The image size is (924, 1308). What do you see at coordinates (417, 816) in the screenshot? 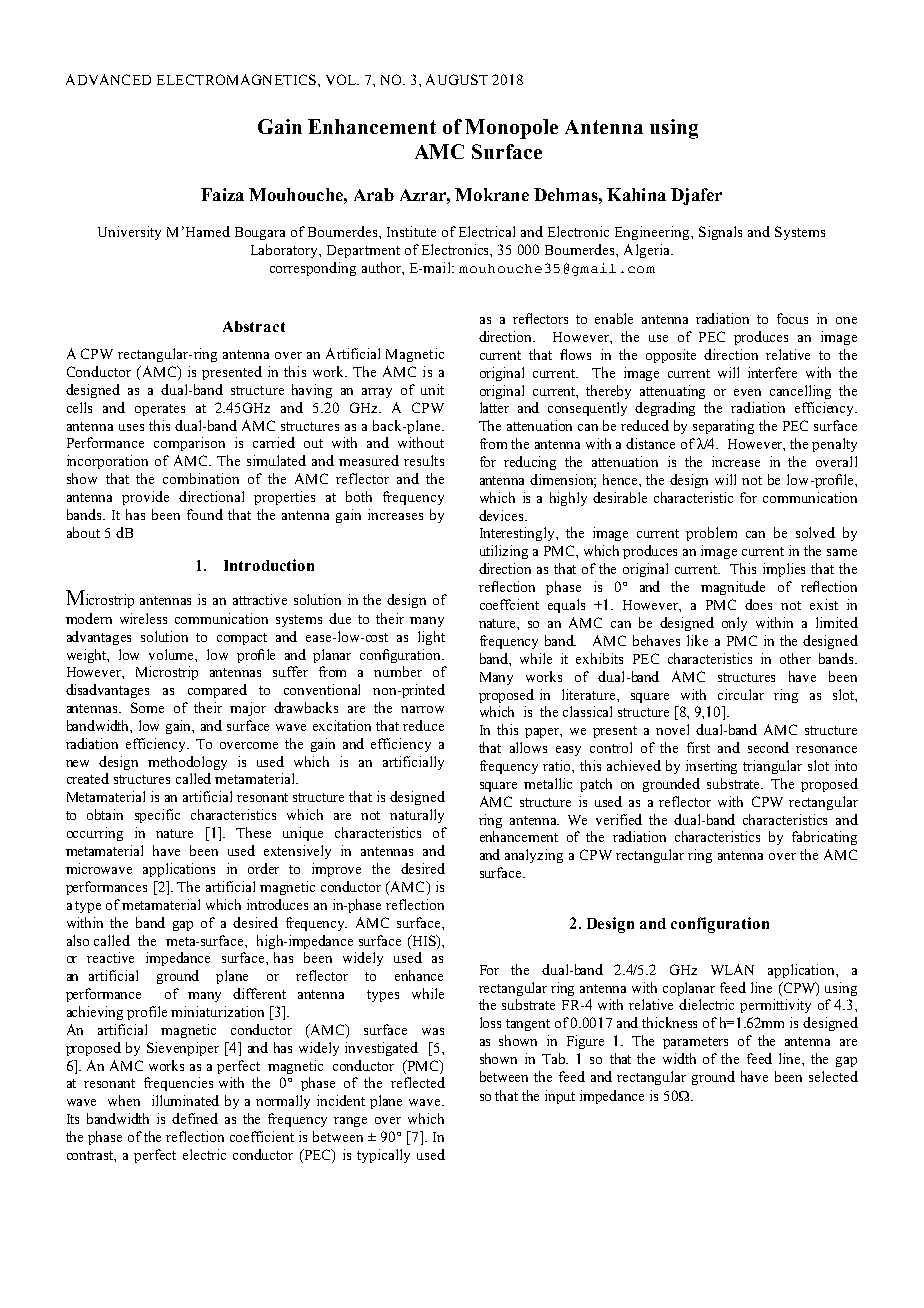
I see `naturally` at bounding box center [417, 816].
